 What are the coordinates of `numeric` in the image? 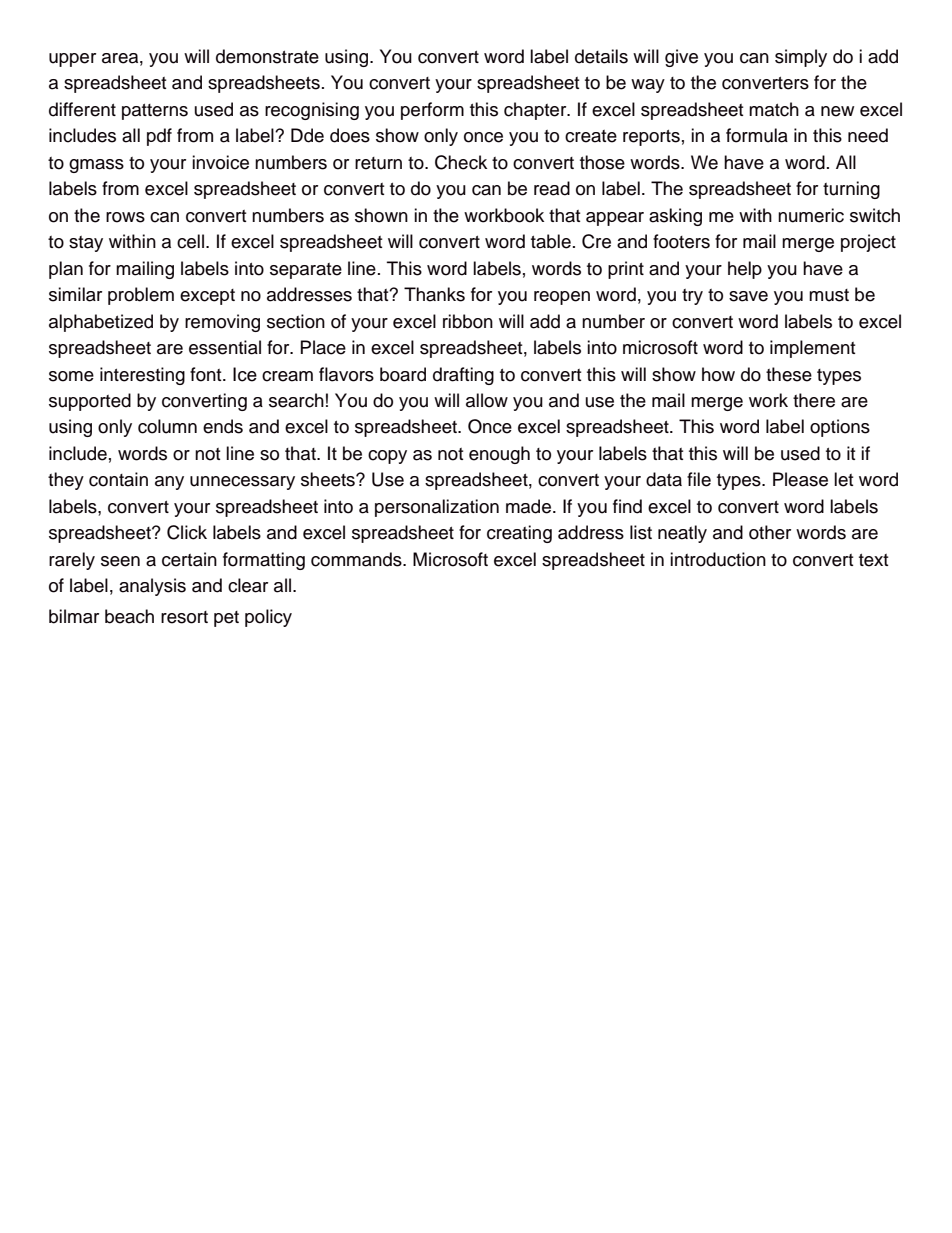 It's located at (811, 215).
